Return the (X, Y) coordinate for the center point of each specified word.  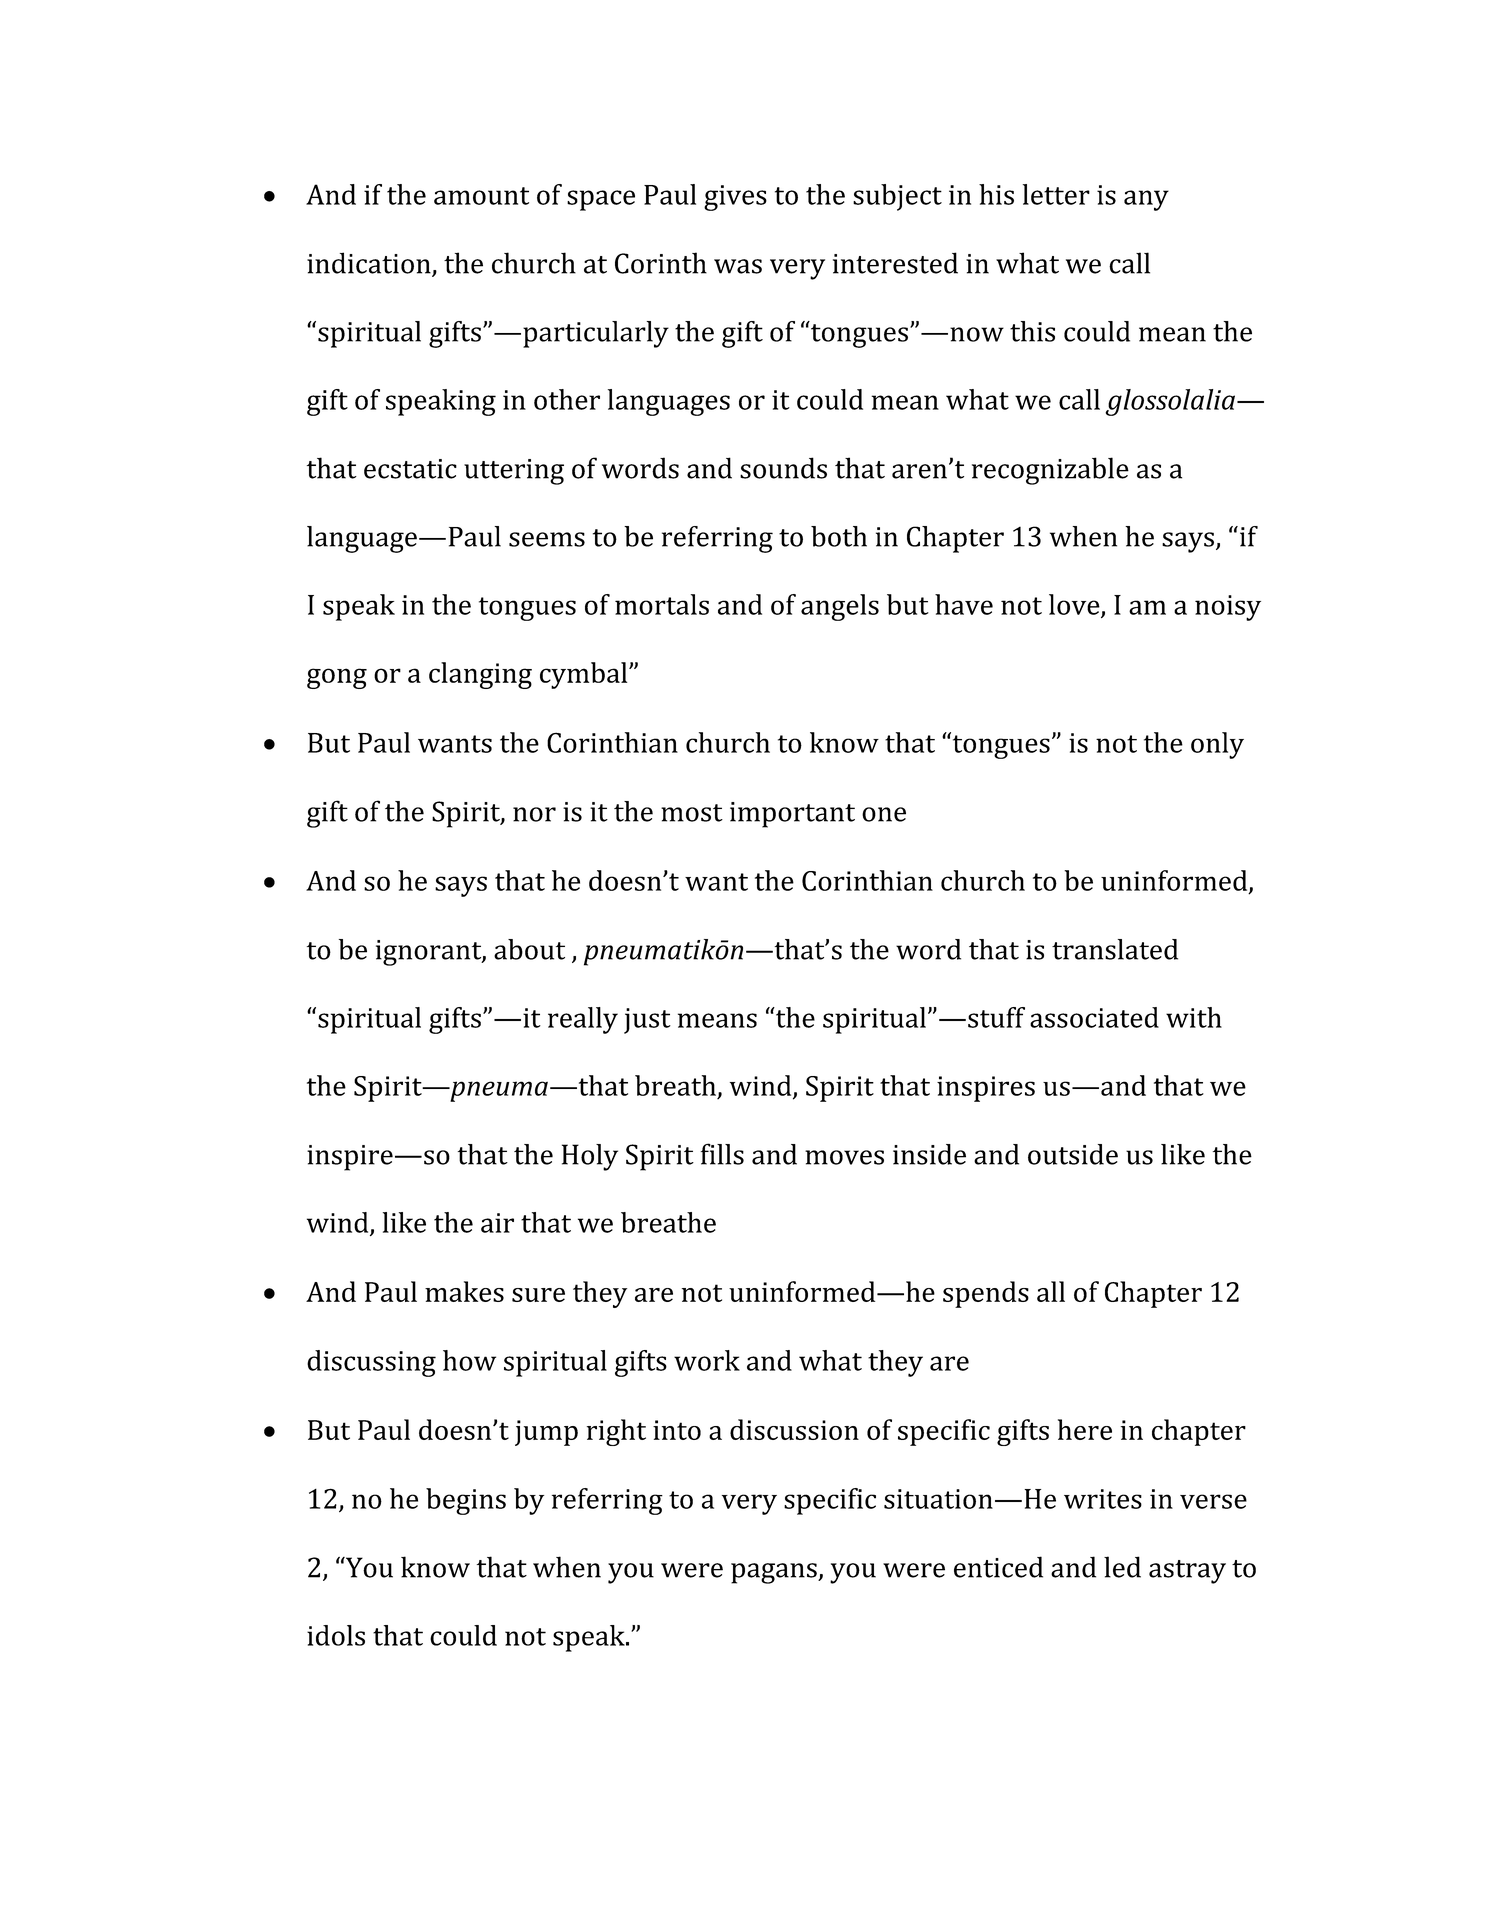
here (1085, 1429)
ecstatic (410, 469)
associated (1094, 1017)
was (738, 266)
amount (481, 196)
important (792, 815)
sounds (783, 468)
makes (464, 1291)
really (583, 1020)
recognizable (1050, 471)
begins (466, 1501)
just (647, 1021)
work (707, 1360)
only (1217, 745)
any (1146, 200)
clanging (480, 675)
